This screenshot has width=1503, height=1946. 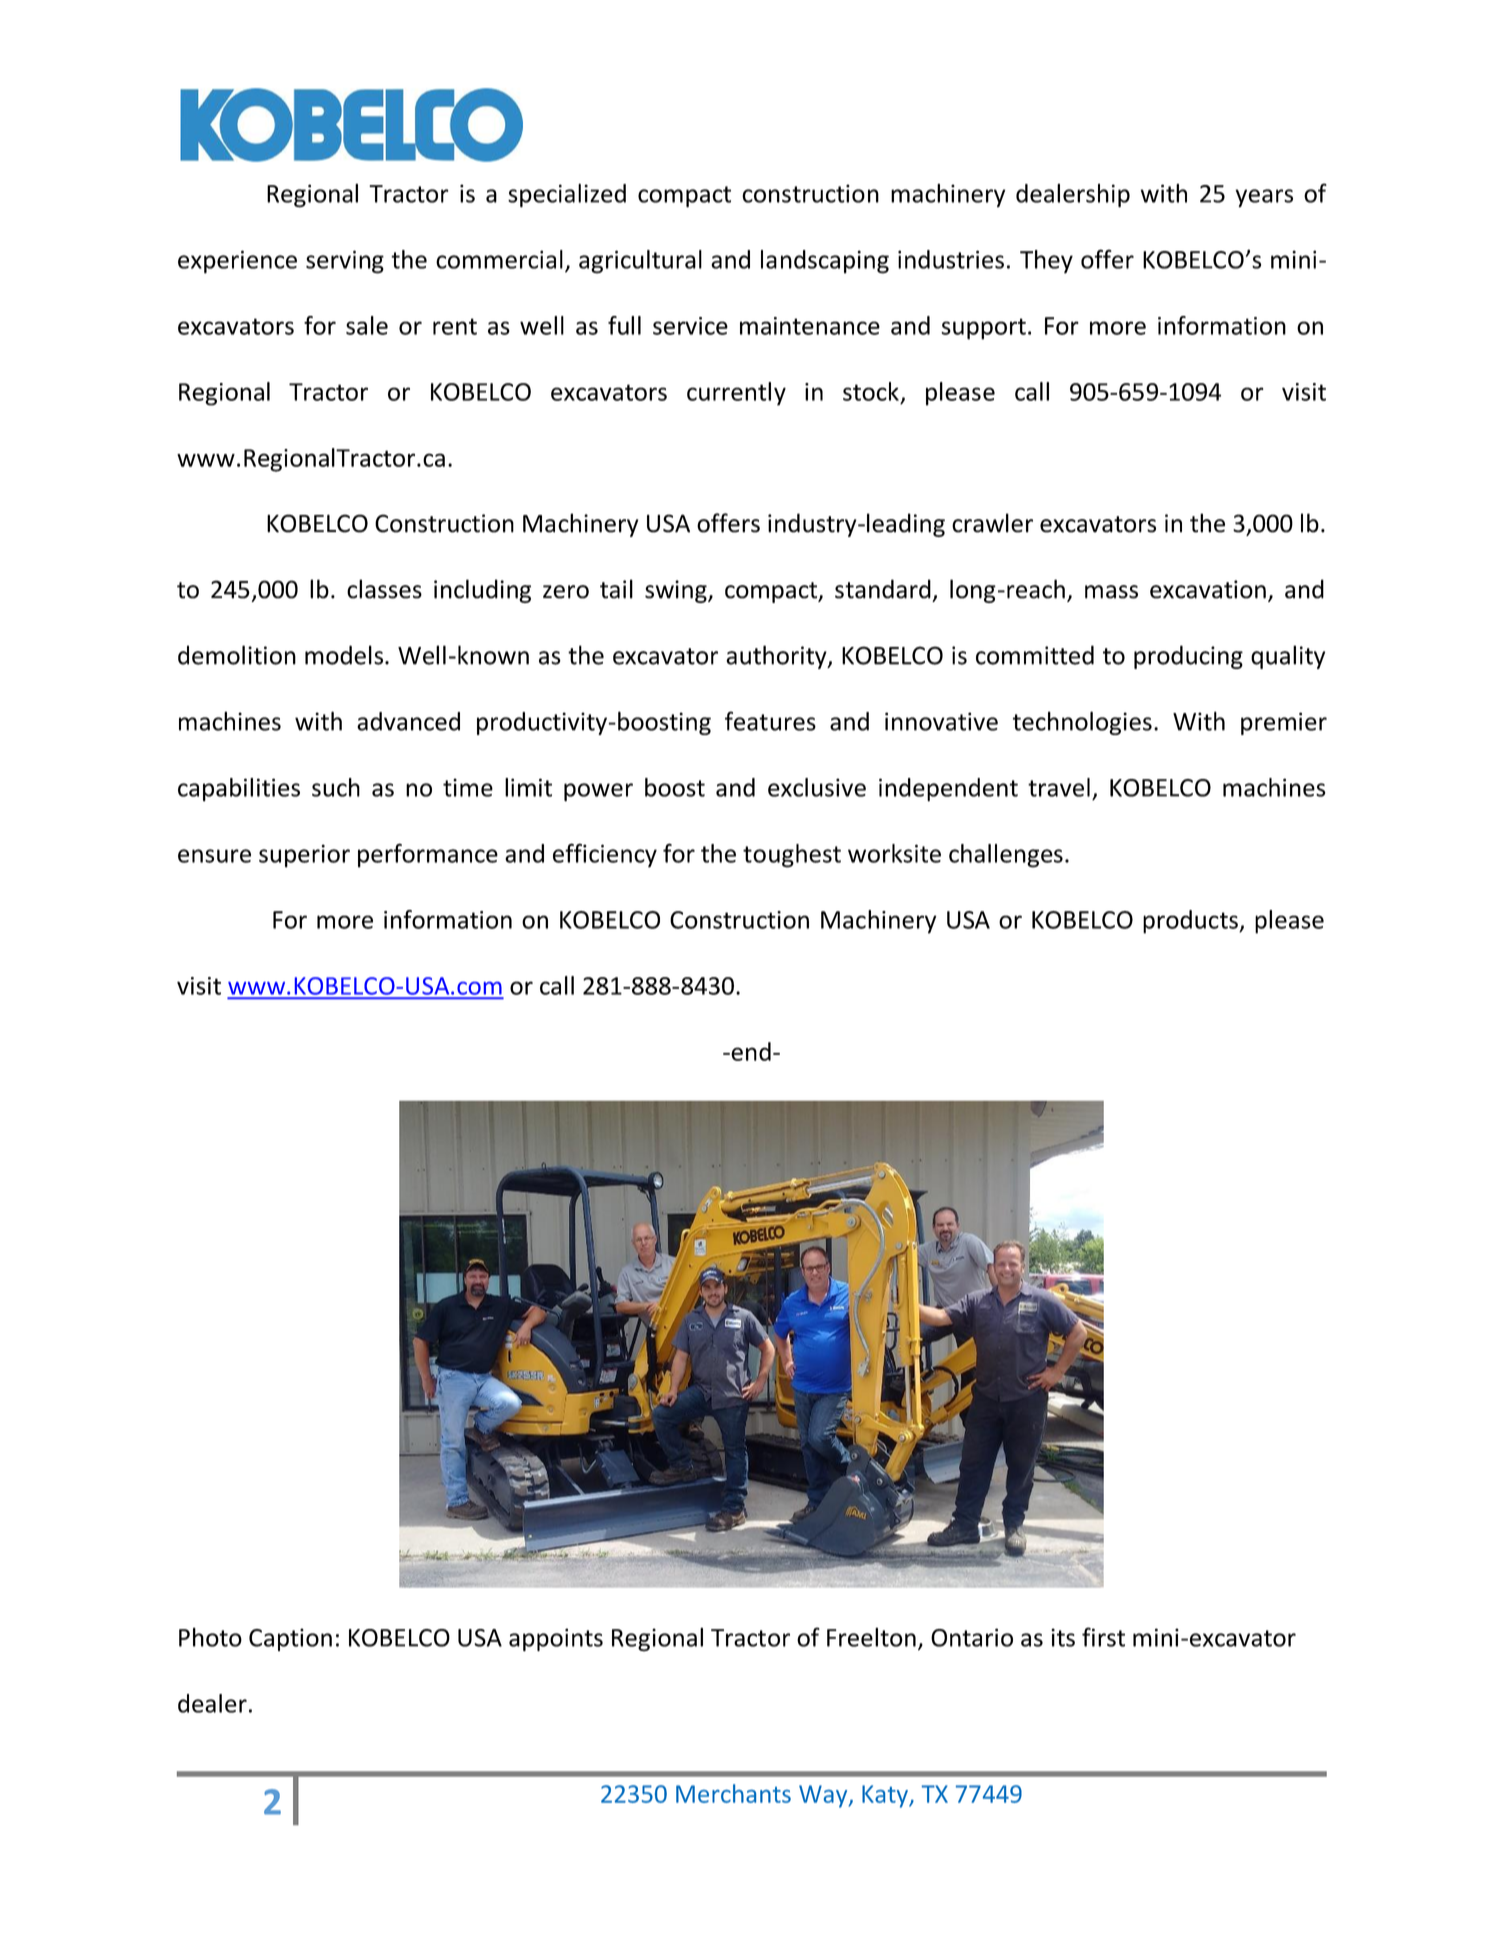 What do you see at coordinates (1046, 262) in the screenshot?
I see `They` at bounding box center [1046, 262].
